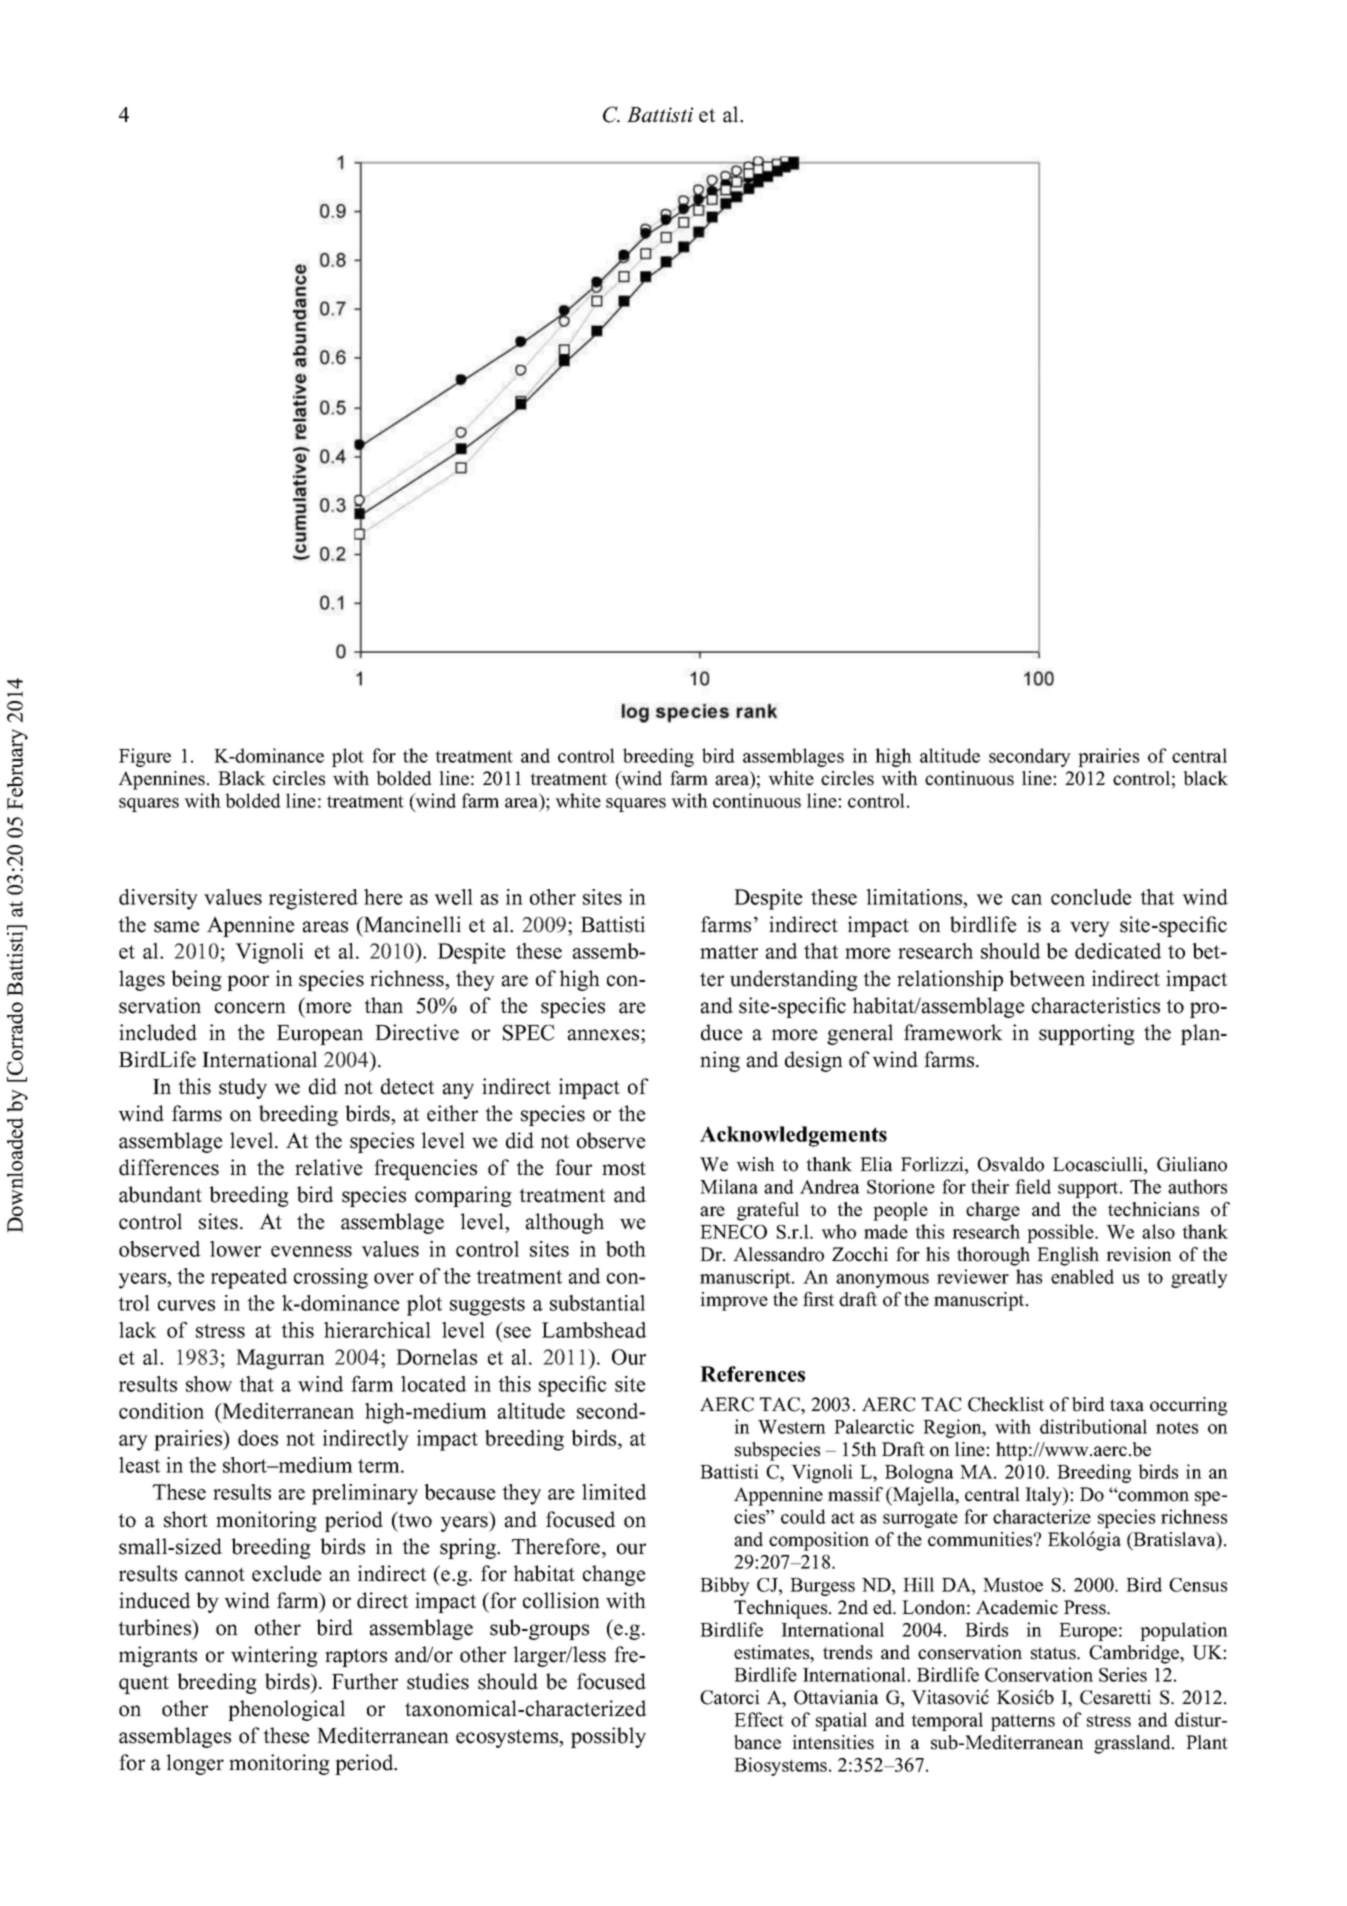 Image resolution: width=1347 pixels, height=1906 pixels. What do you see at coordinates (1093, 1426) in the screenshot?
I see `distributional` at bounding box center [1093, 1426].
